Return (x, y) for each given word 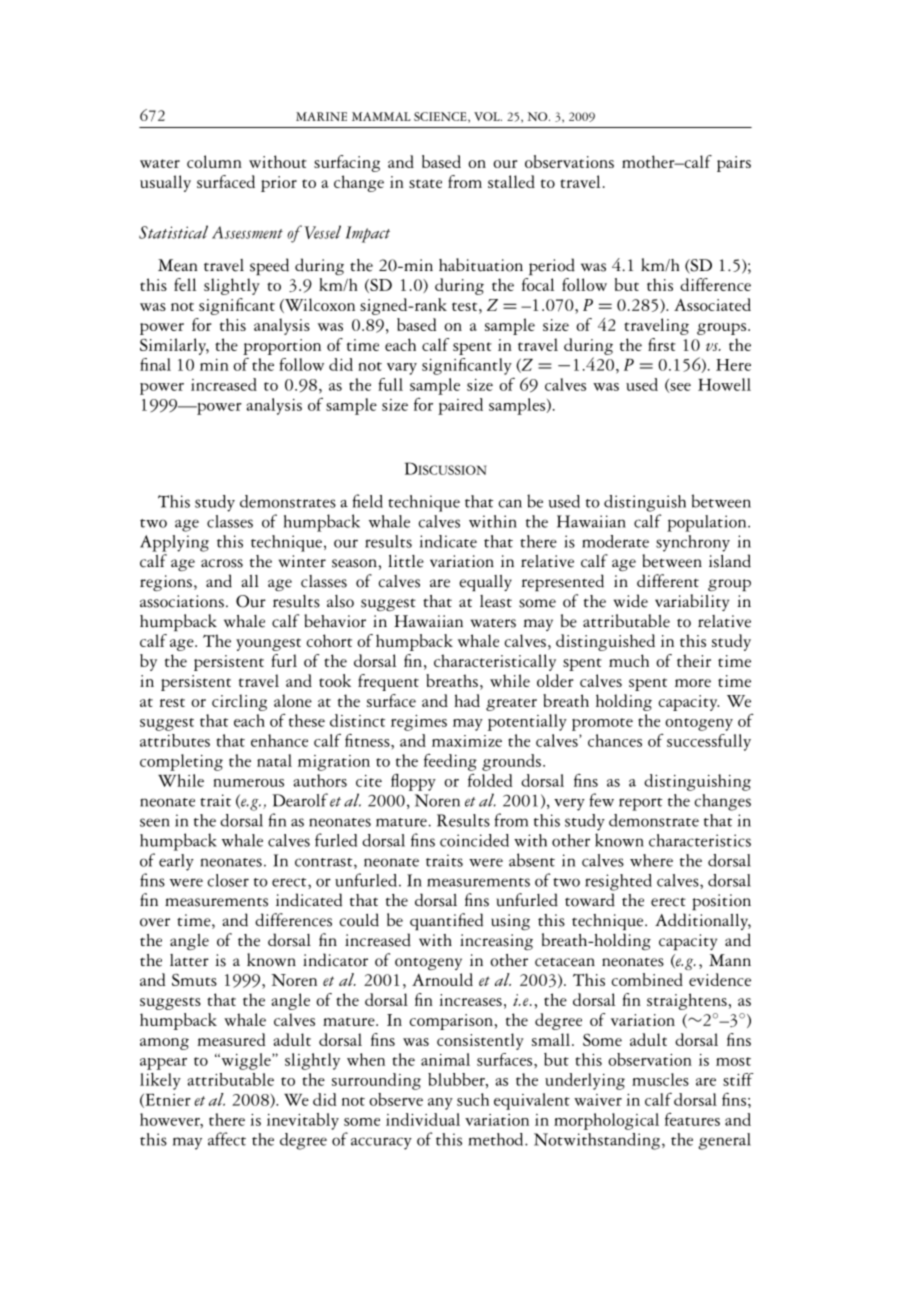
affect (227, 1139)
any (440, 1104)
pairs (734, 164)
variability (692, 602)
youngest (268, 644)
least (496, 601)
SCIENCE (441, 117)
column (214, 161)
